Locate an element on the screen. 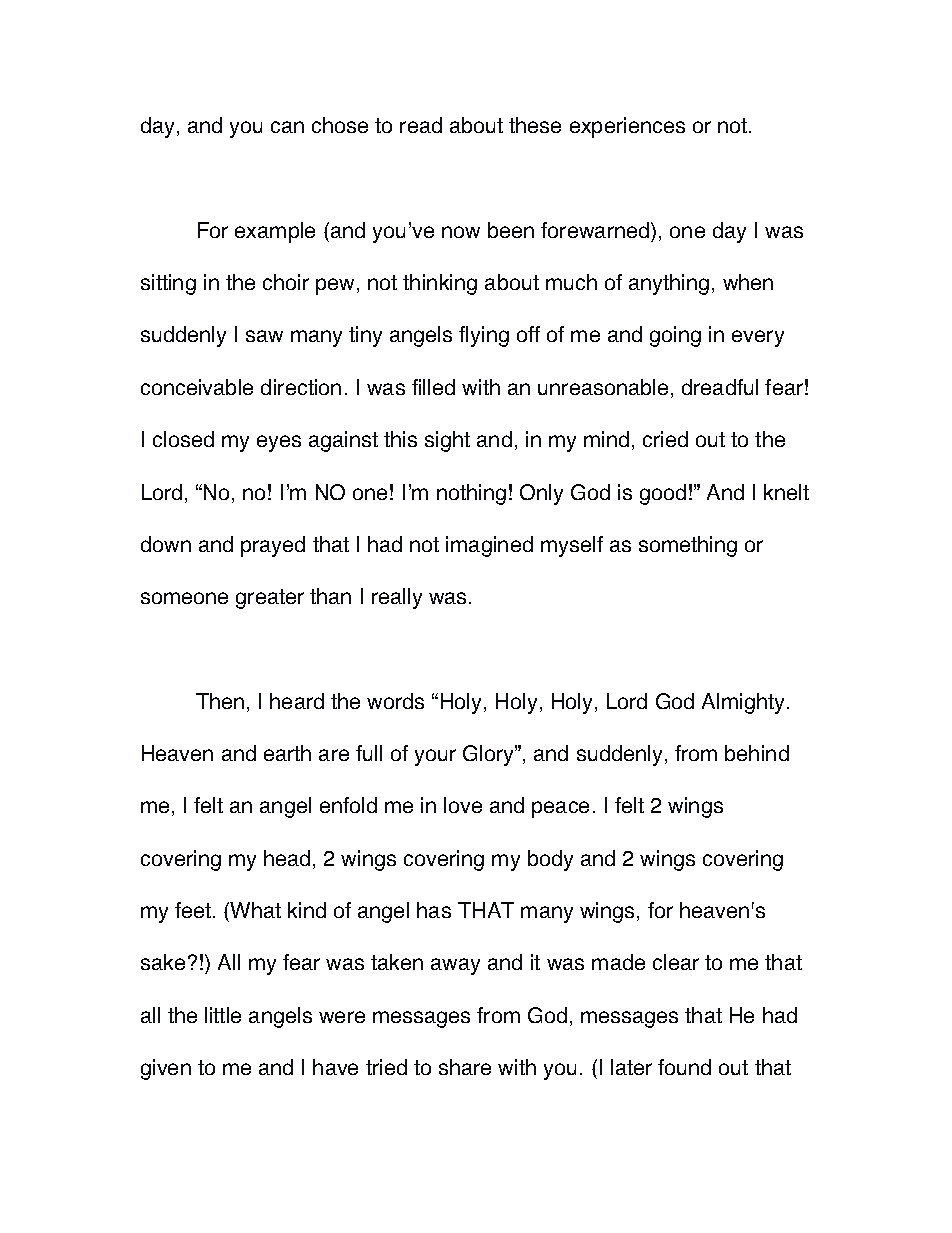  can is located at coordinates (287, 127).
